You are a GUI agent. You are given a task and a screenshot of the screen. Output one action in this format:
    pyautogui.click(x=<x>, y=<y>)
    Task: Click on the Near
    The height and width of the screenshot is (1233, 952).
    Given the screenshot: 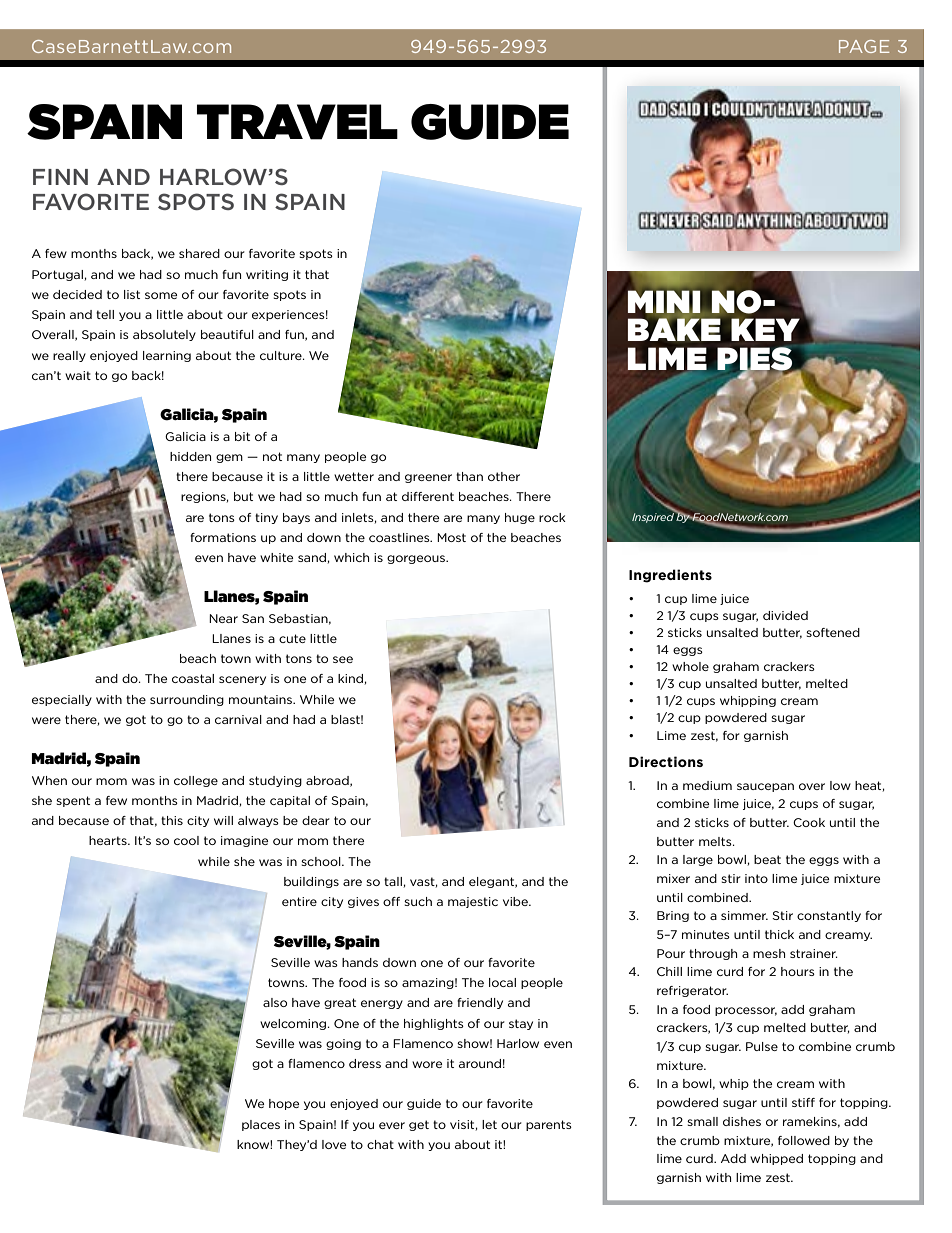 What is the action you would take?
    pyautogui.click(x=223, y=618)
